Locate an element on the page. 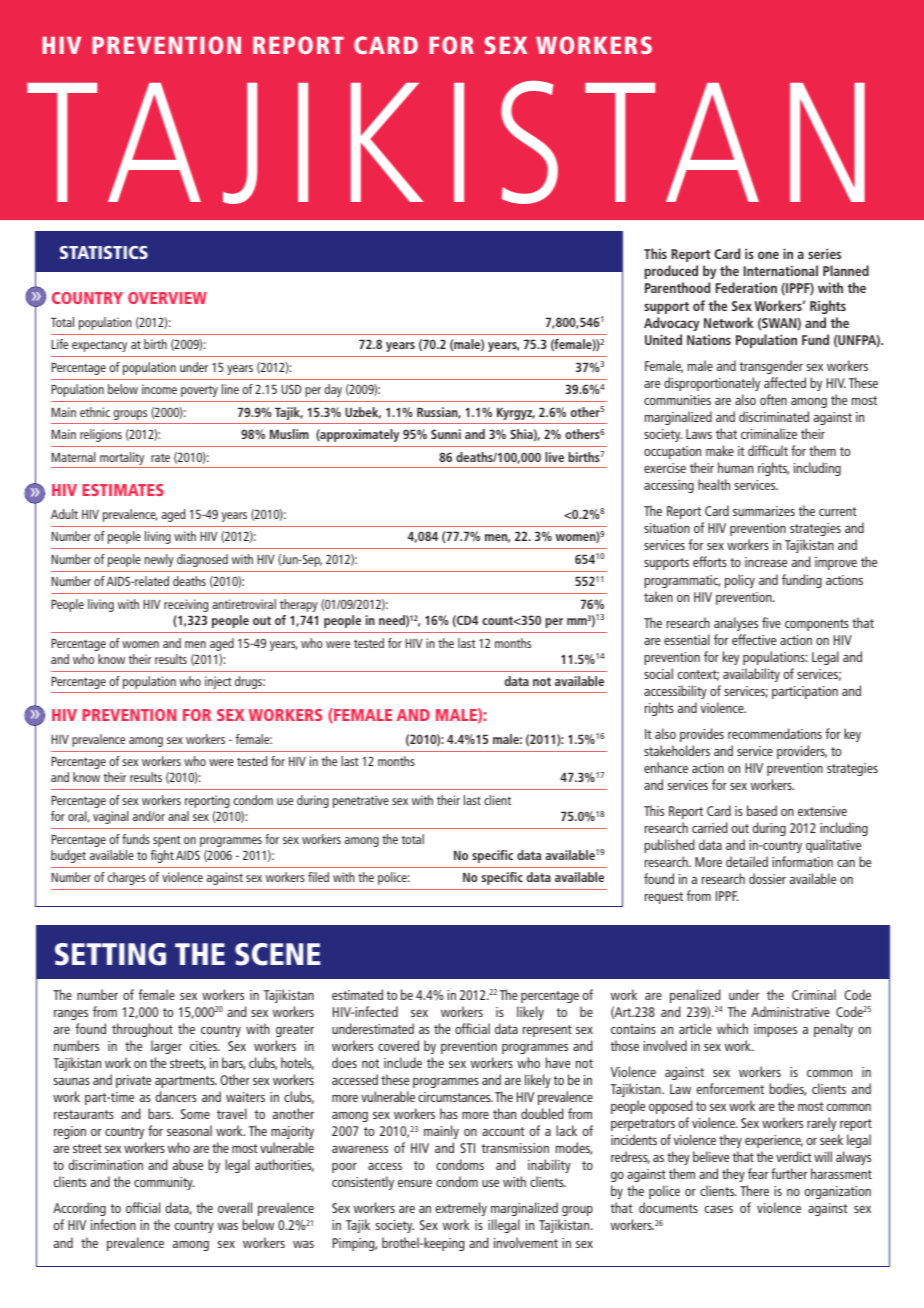  ESTIMATES is located at coordinates (123, 490).
